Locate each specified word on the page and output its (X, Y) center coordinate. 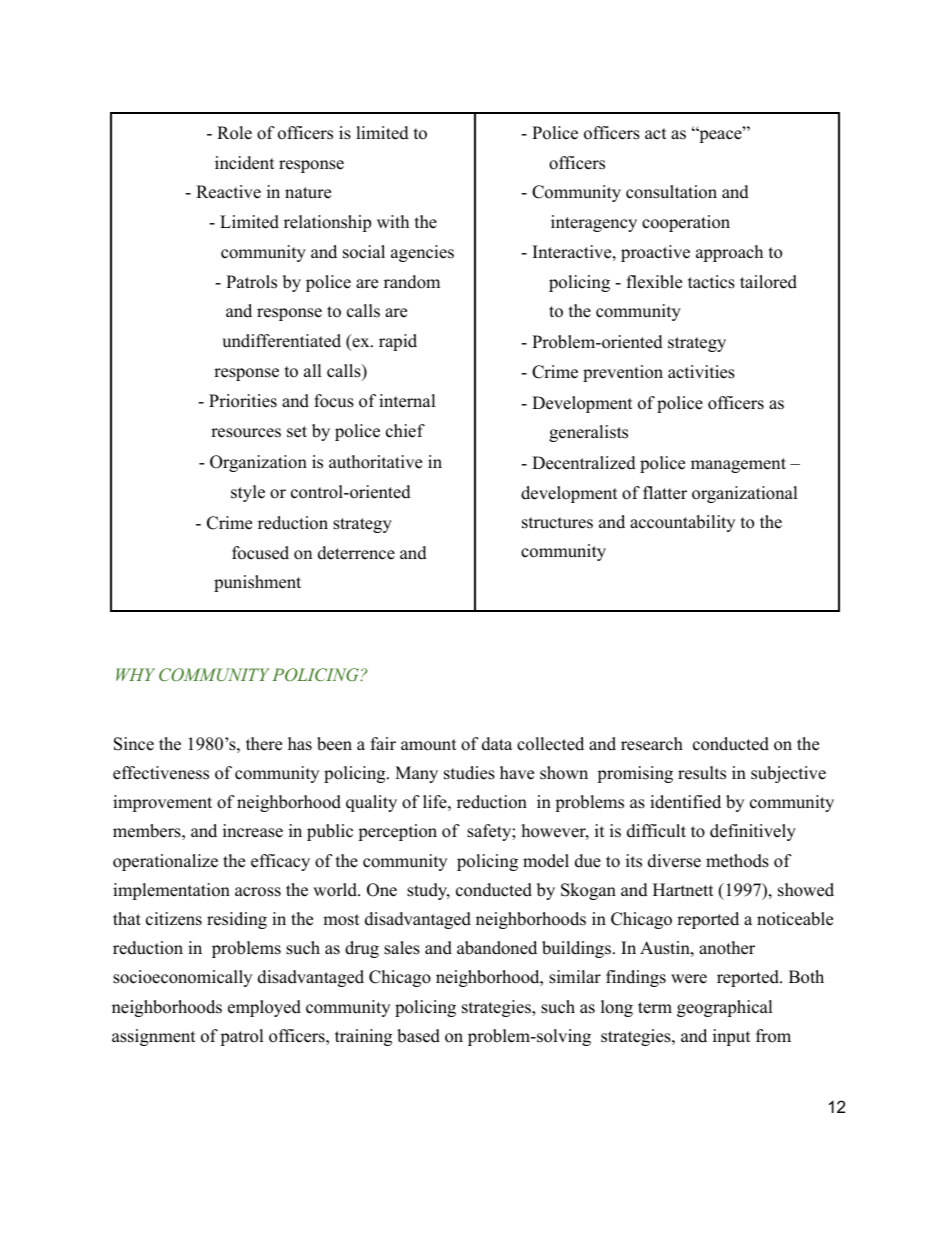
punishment (257, 583)
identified (685, 802)
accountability (682, 523)
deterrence (356, 553)
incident (245, 163)
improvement (162, 803)
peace (720, 136)
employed (264, 1008)
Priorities (243, 401)
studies (469, 773)
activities (701, 372)
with (393, 221)
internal (407, 401)
